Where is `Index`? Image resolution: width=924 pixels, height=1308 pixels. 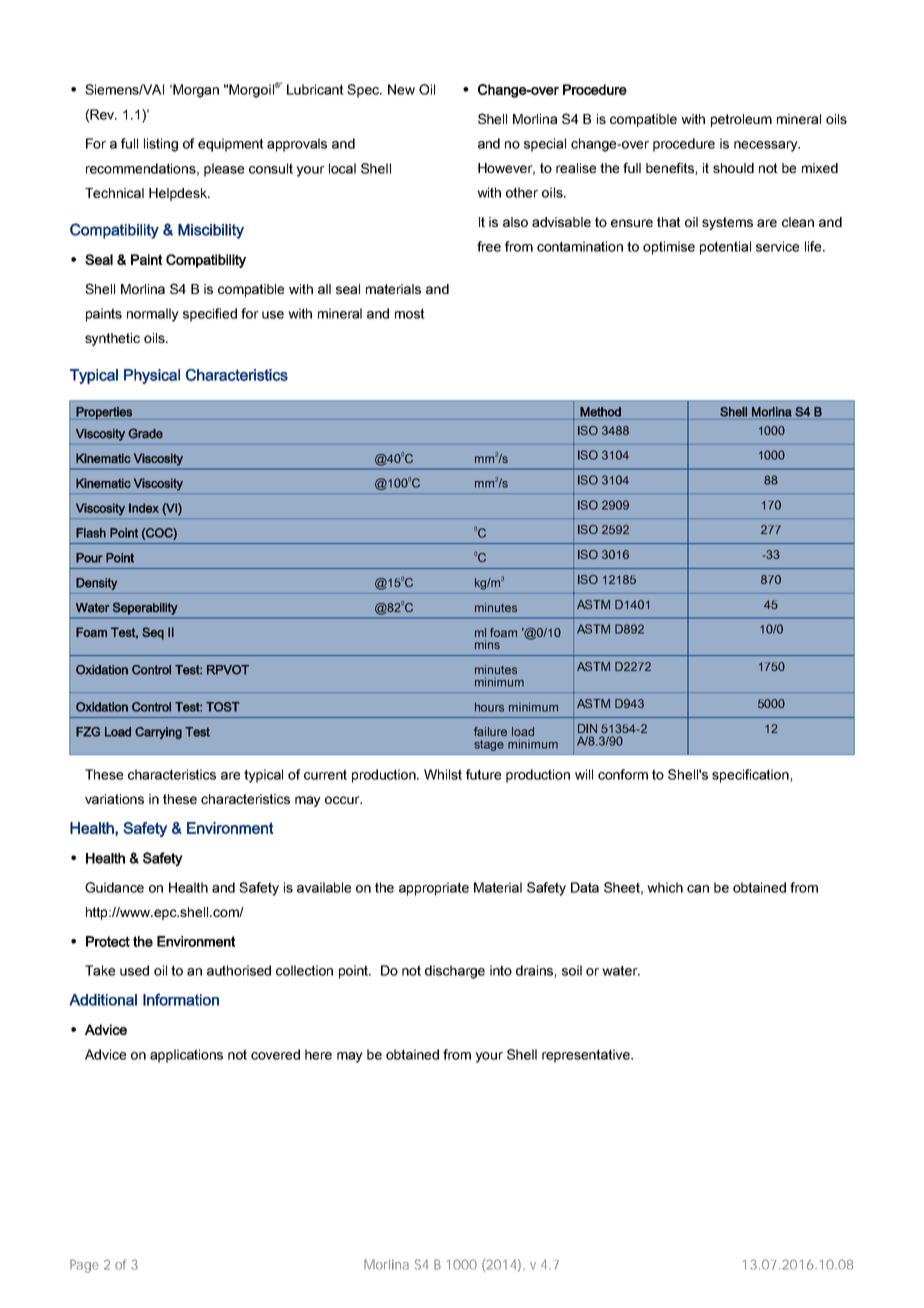
Index is located at coordinates (144, 508).
